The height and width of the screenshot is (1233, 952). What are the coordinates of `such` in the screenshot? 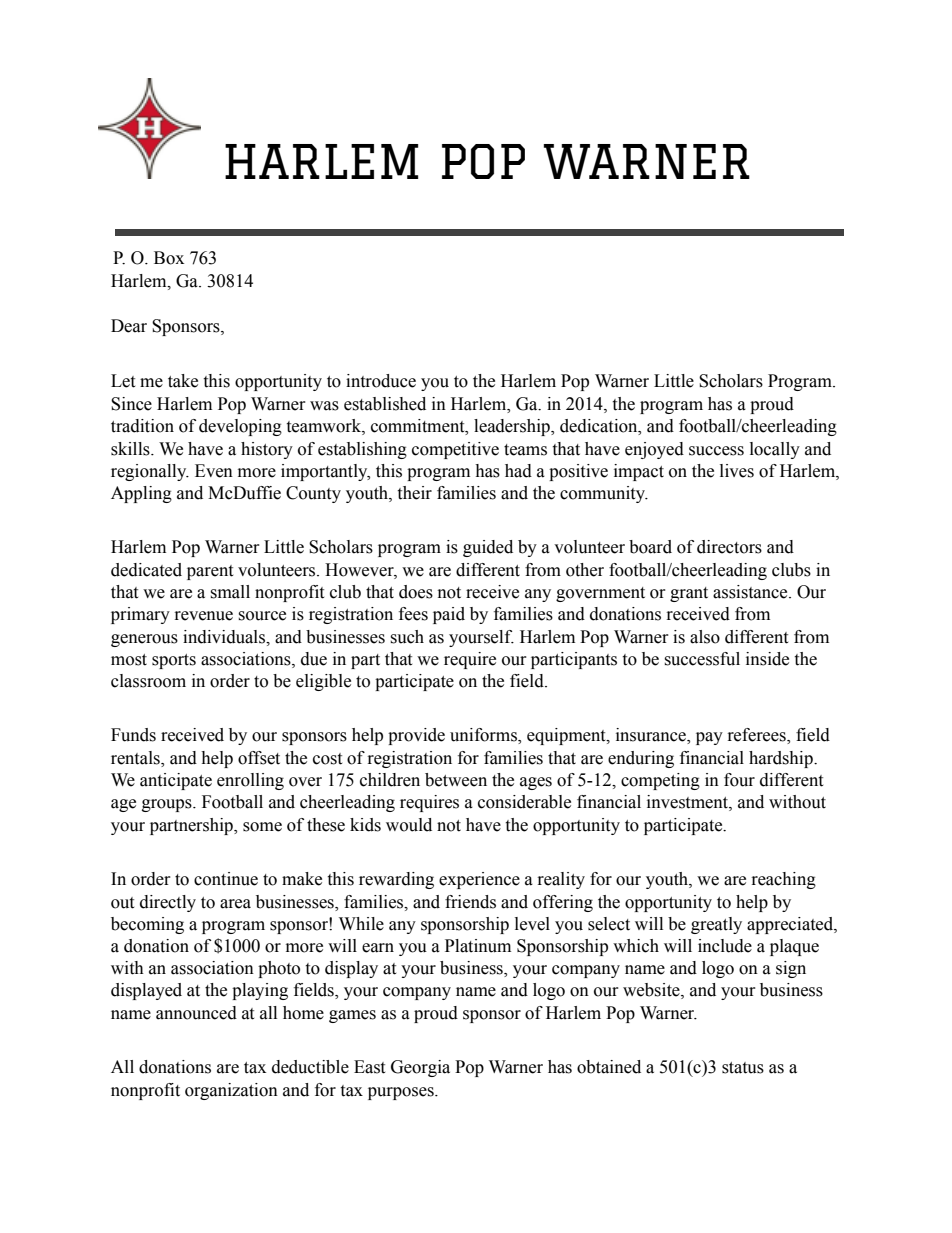 It's located at (407, 637).
